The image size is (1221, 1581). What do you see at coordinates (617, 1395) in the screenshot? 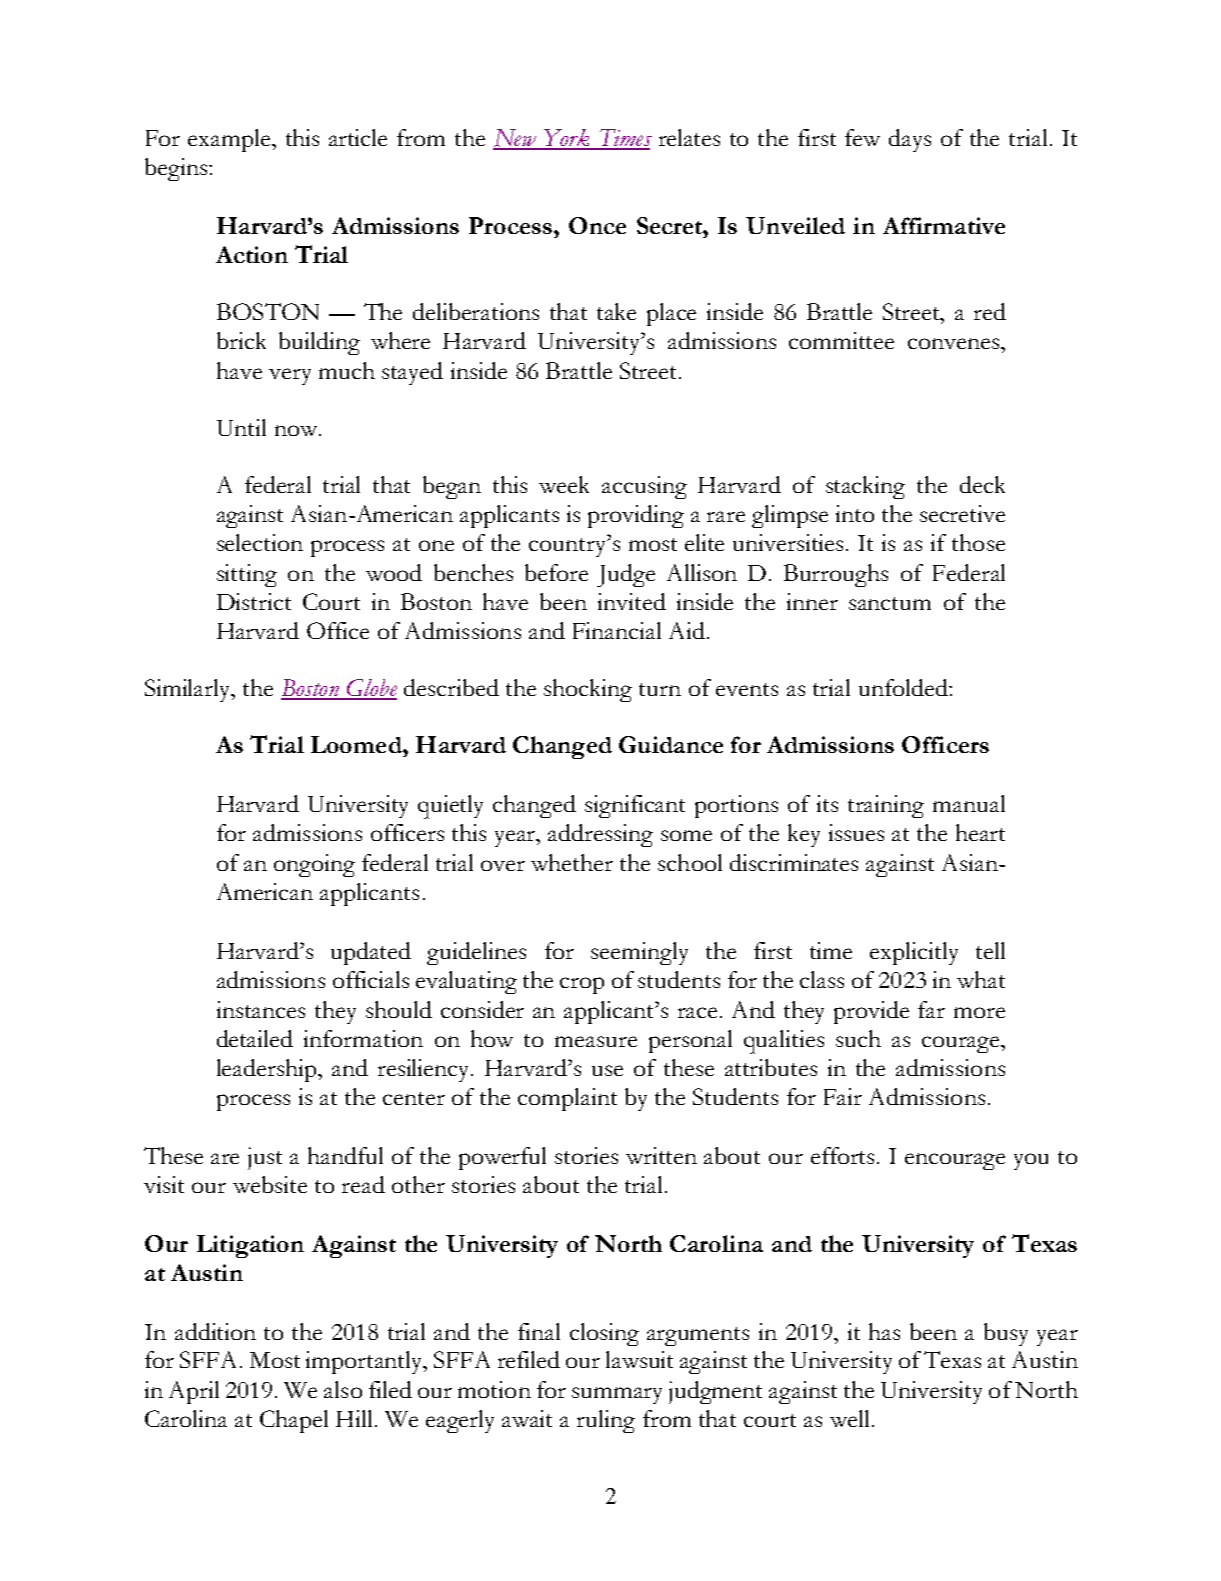
I see `summary` at bounding box center [617, 1395].
